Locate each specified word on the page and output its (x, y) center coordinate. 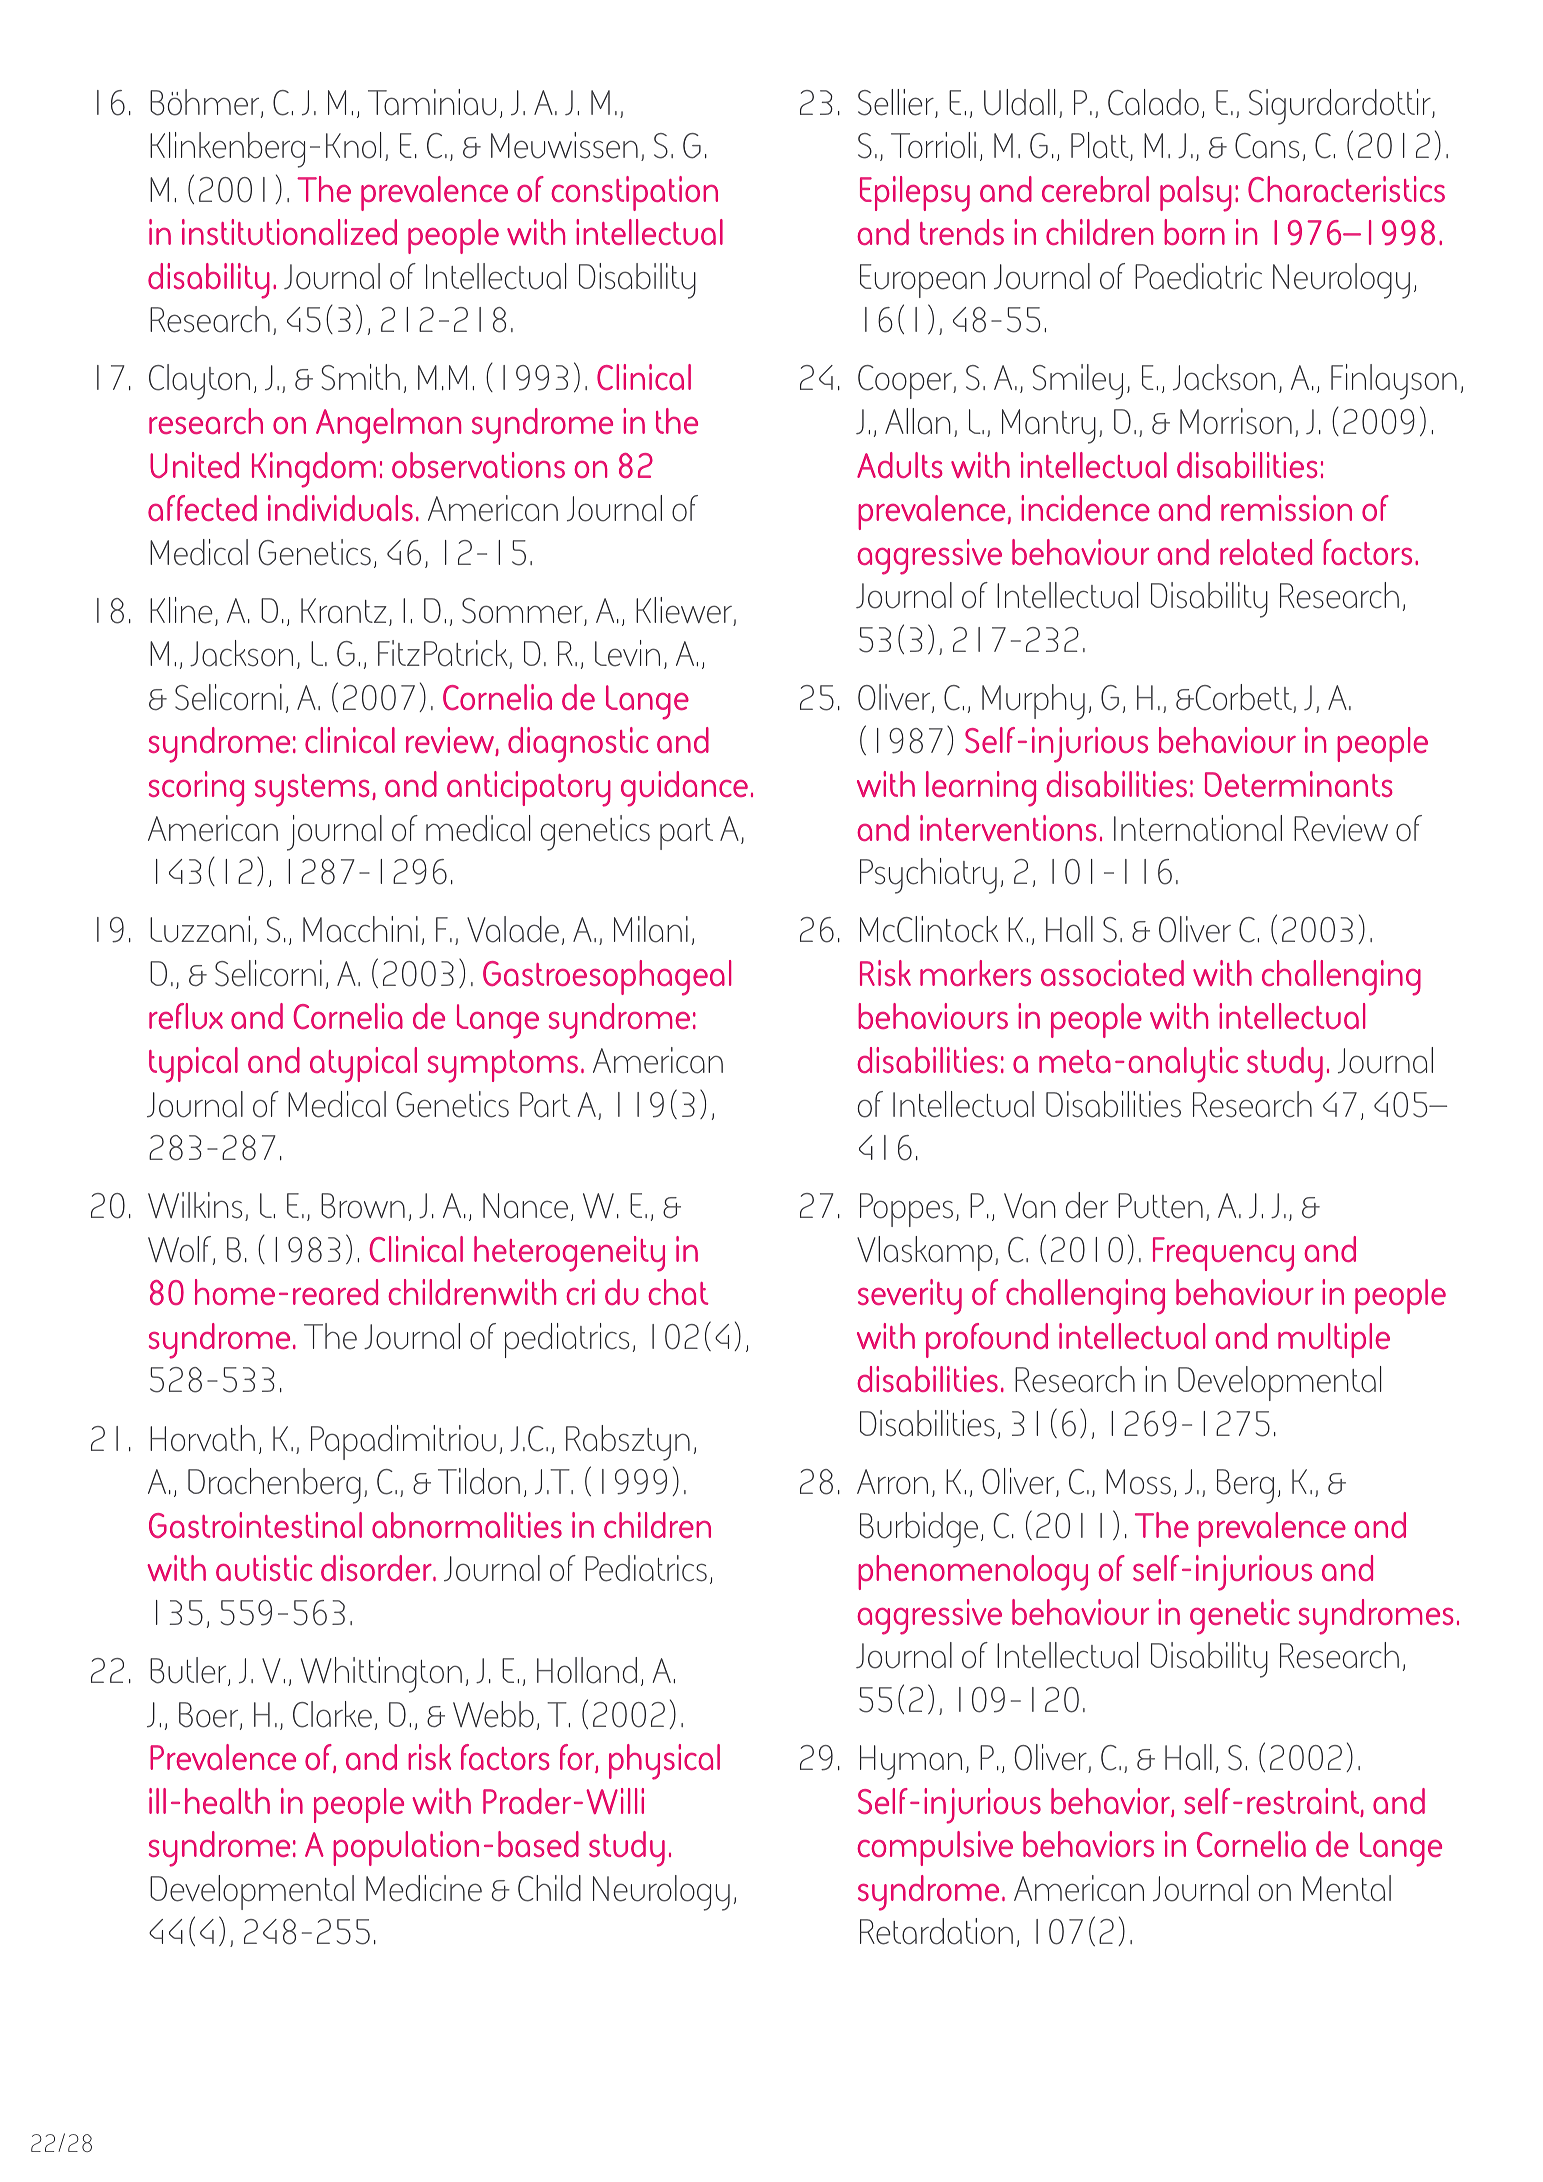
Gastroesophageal (607, 978)
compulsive (935, 1848)
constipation (634, 193)
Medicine (424, 1888)
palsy (1196, 194)
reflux (186, 1016)
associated (1112, 973)
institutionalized (289, 232)
